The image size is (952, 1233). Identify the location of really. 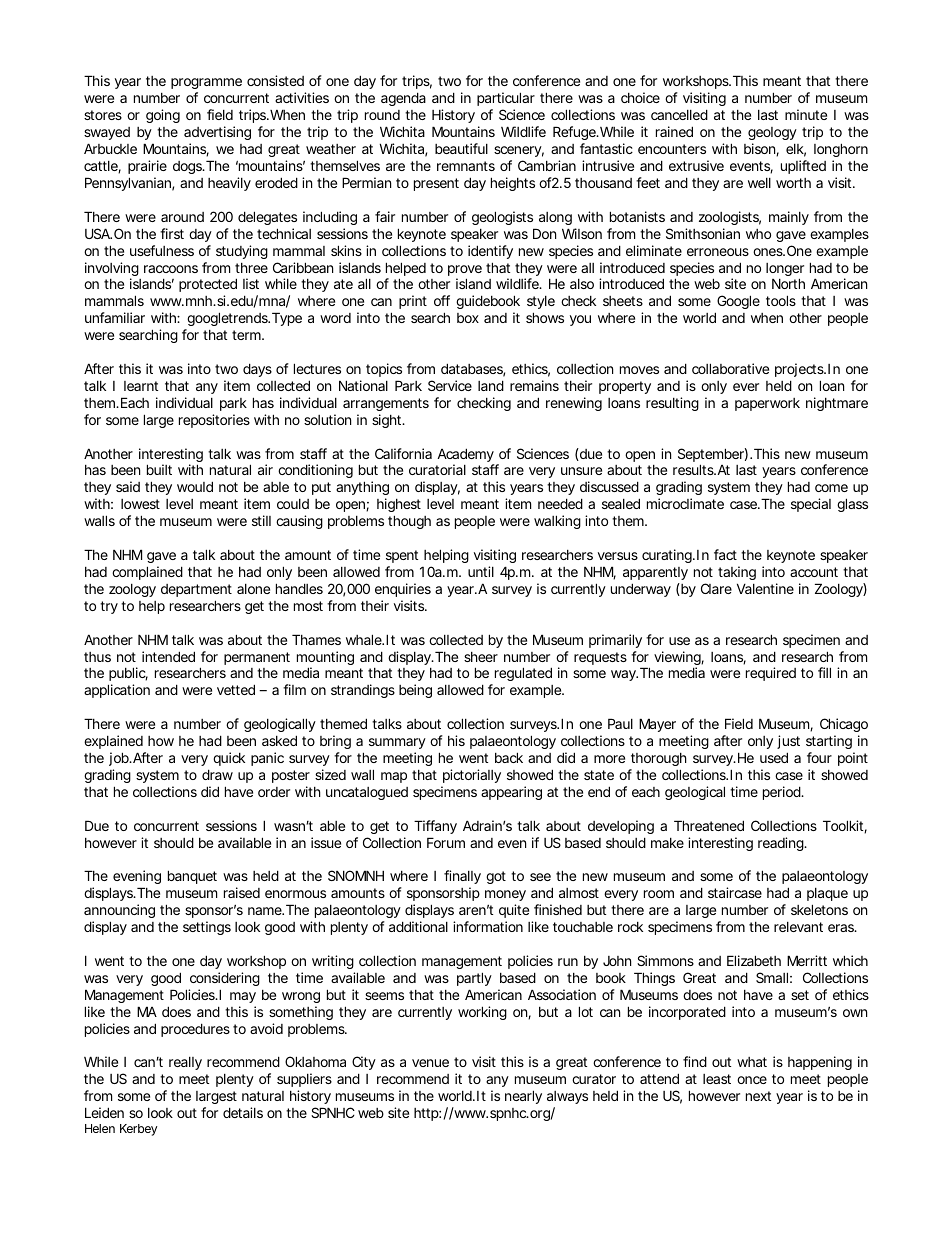
(185, 1063).
